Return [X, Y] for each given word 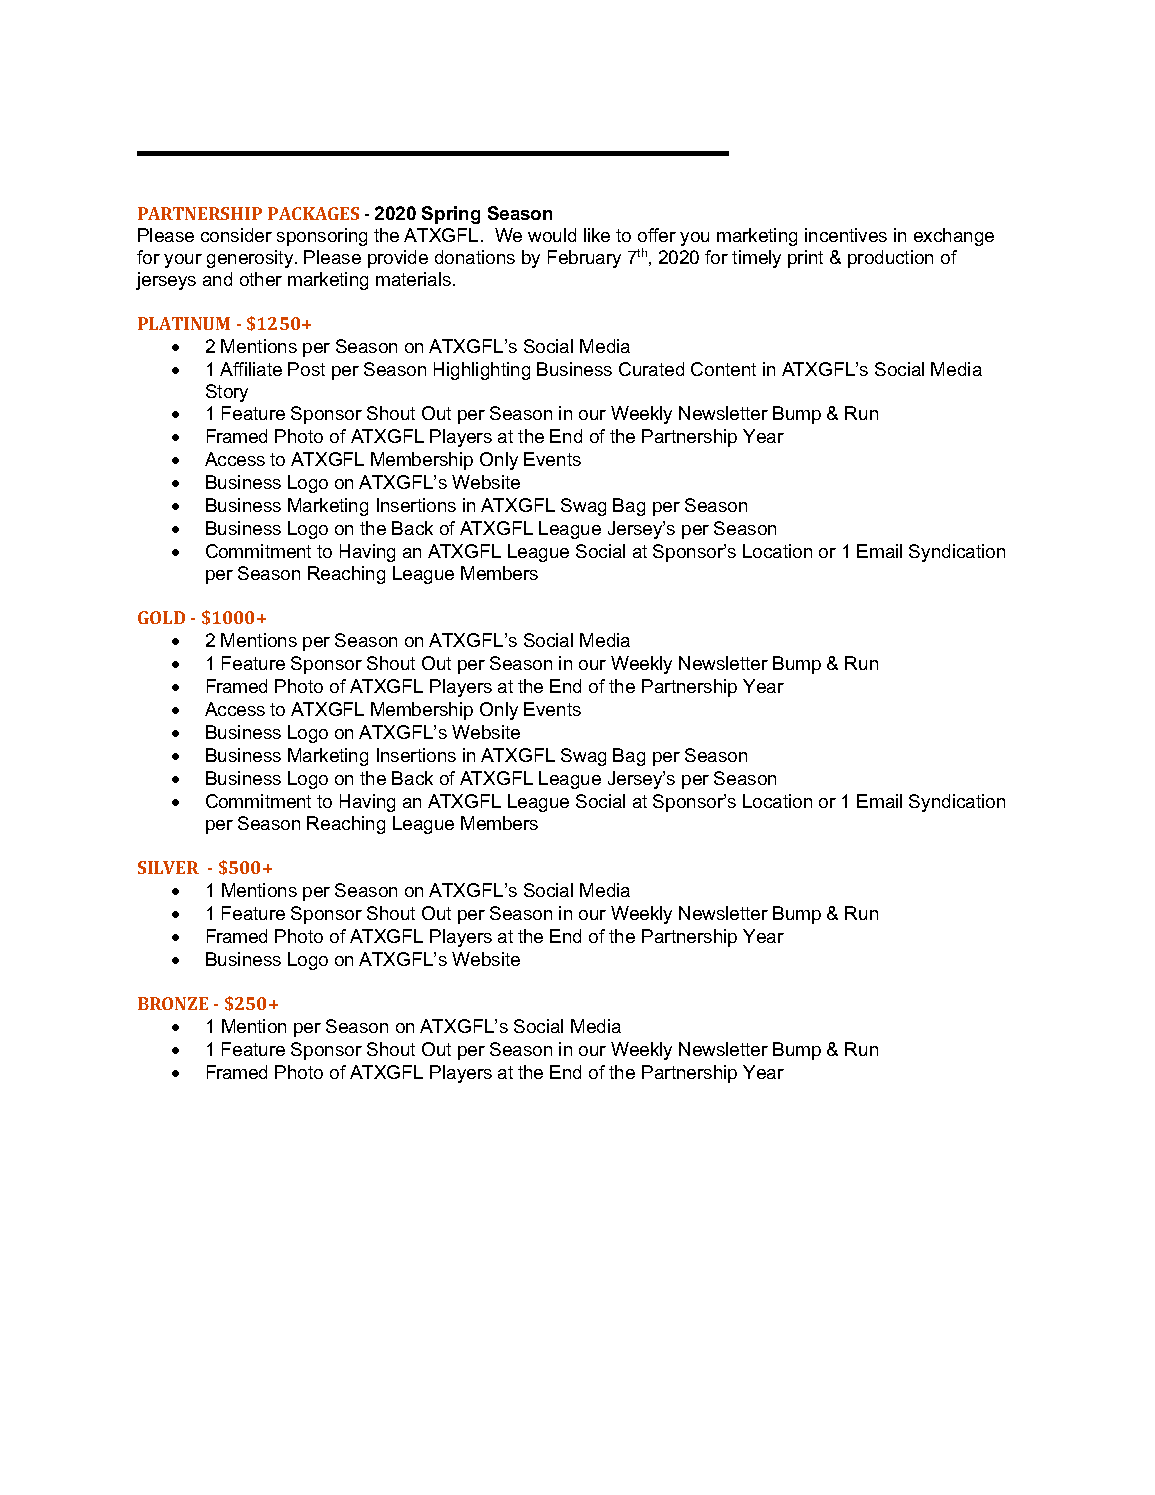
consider [236, 235]
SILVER [168, 867]
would [552, 235]
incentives [846, 235]
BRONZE [173, 1003]
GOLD [161, 617]
